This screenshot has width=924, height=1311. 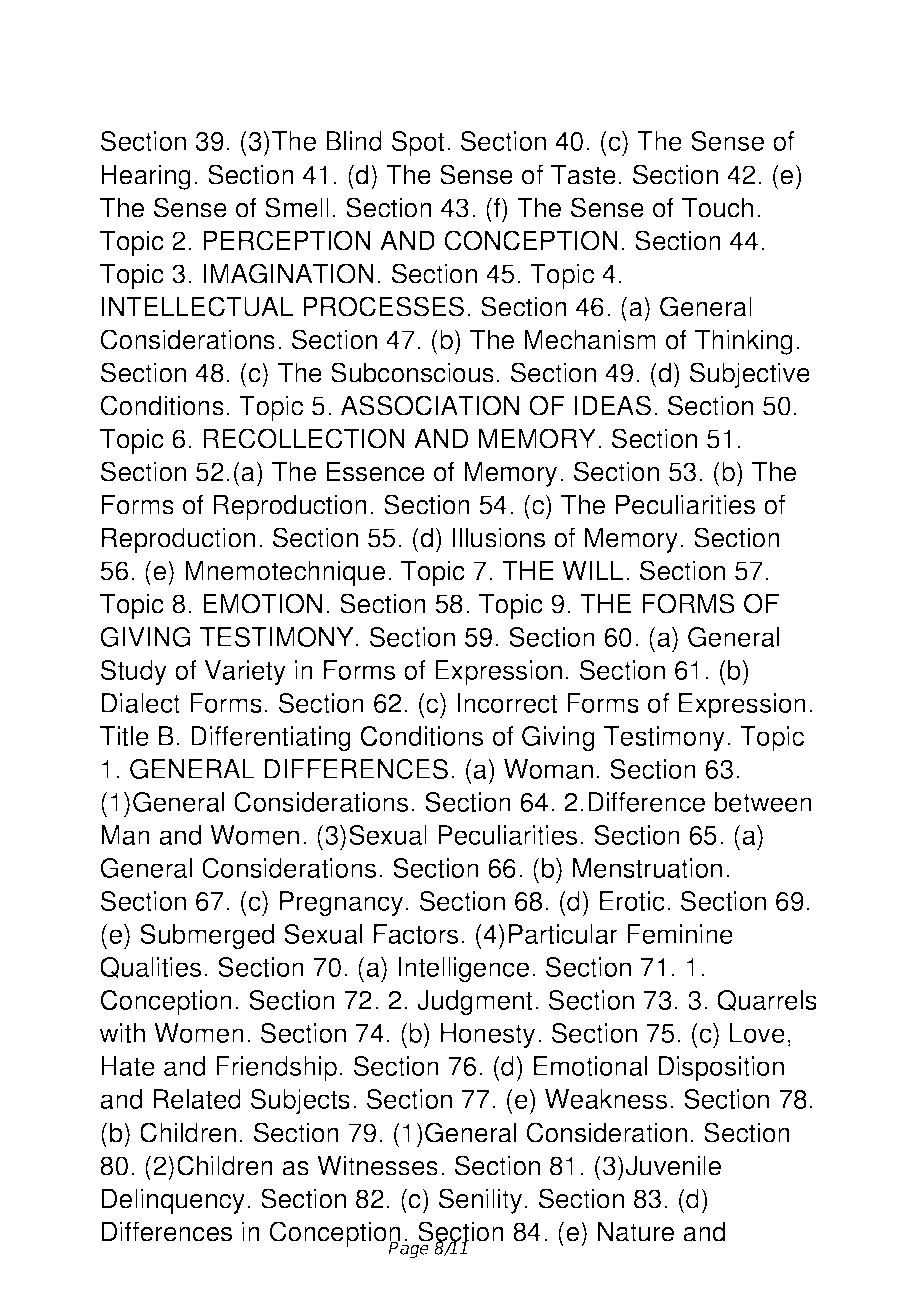 What do you see at coordinates (636, 1231) in the screenshot?
I see `Nature` at bounding box center [636, 1231].
